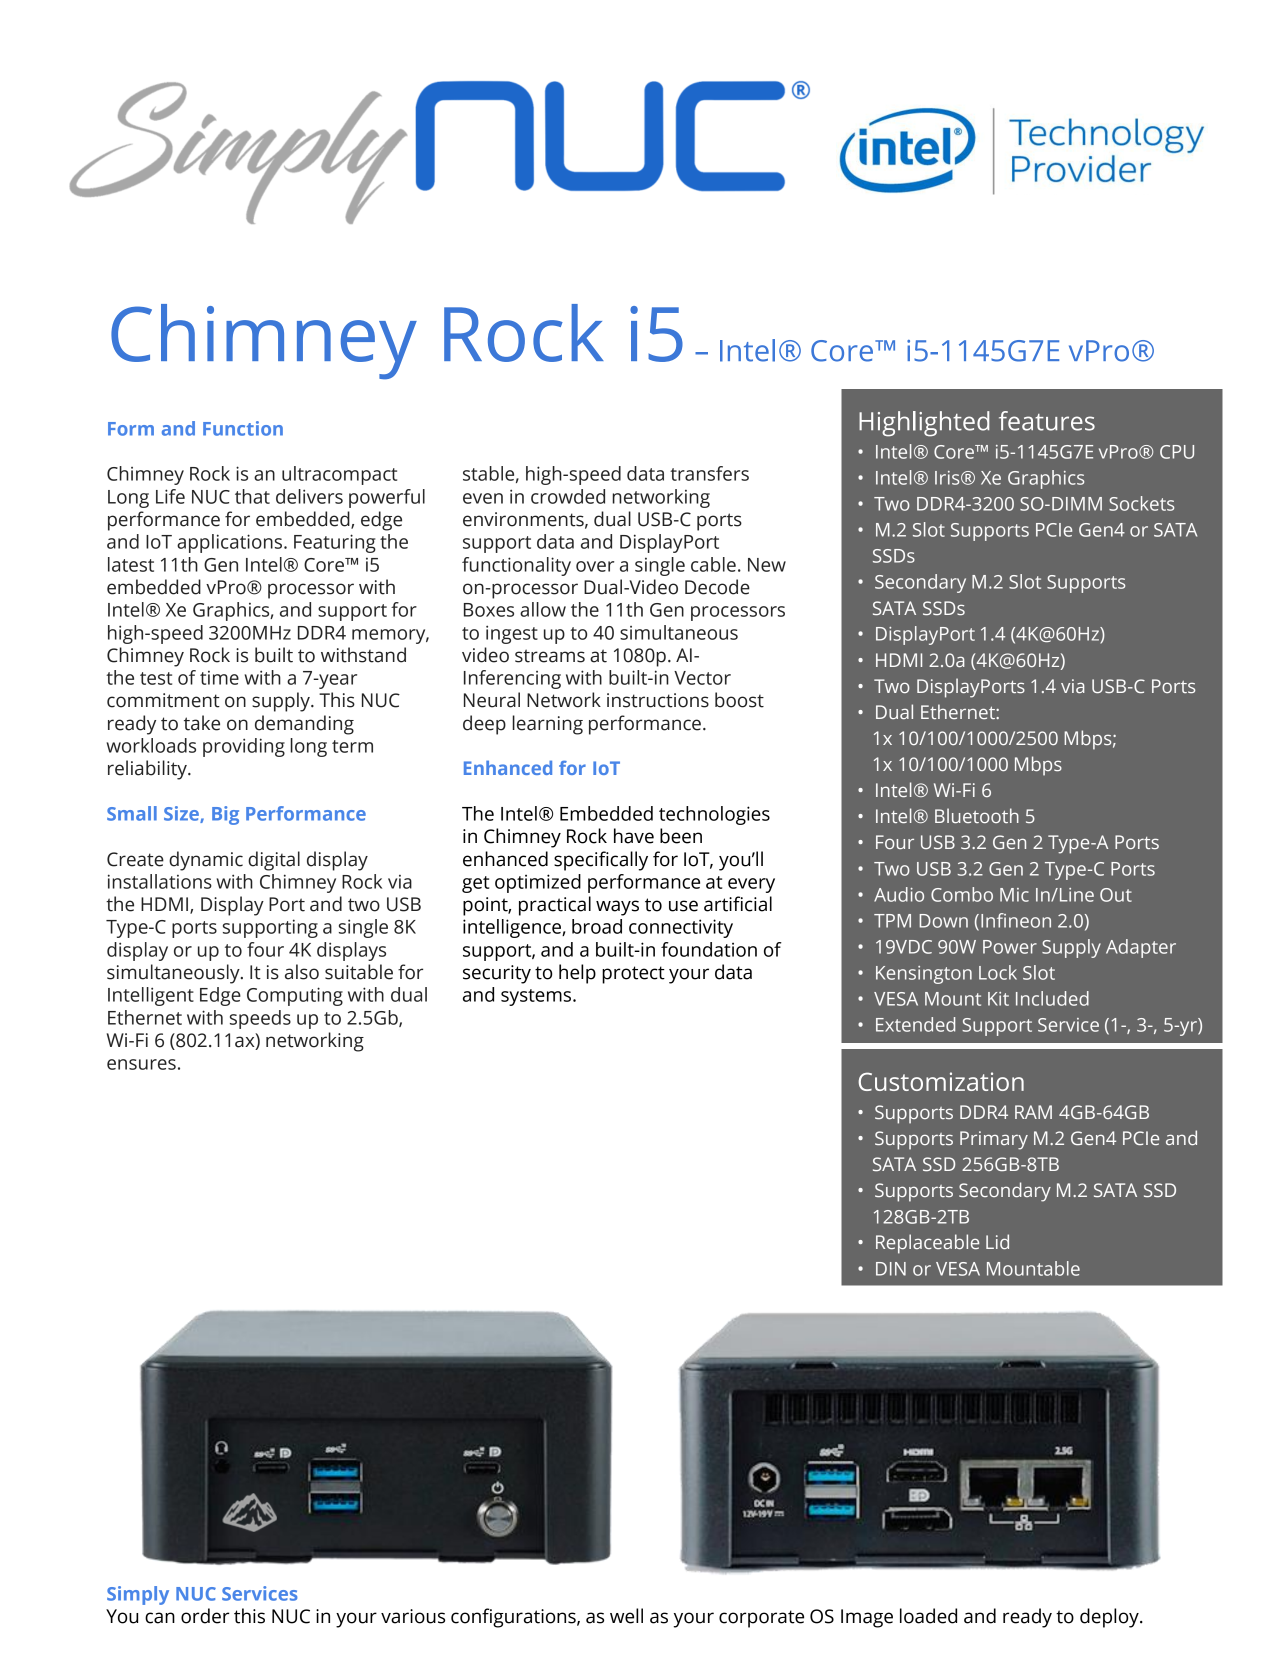  I want to click on Bluetooth, so click(977, 815).
